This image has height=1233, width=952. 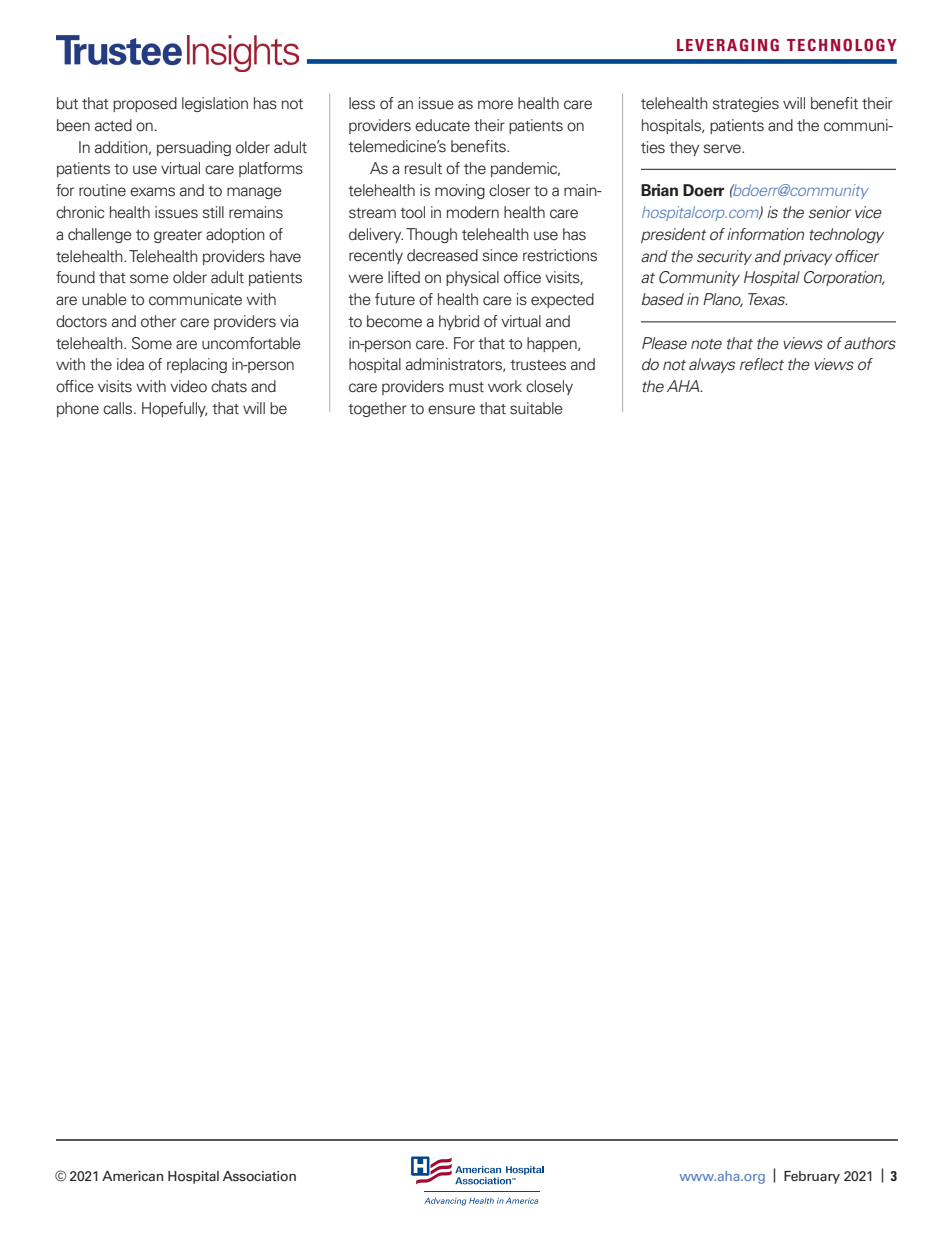 What do you see at coordinates (712, 365) in the image?
I see `always` at bounding box center [712, 365].
